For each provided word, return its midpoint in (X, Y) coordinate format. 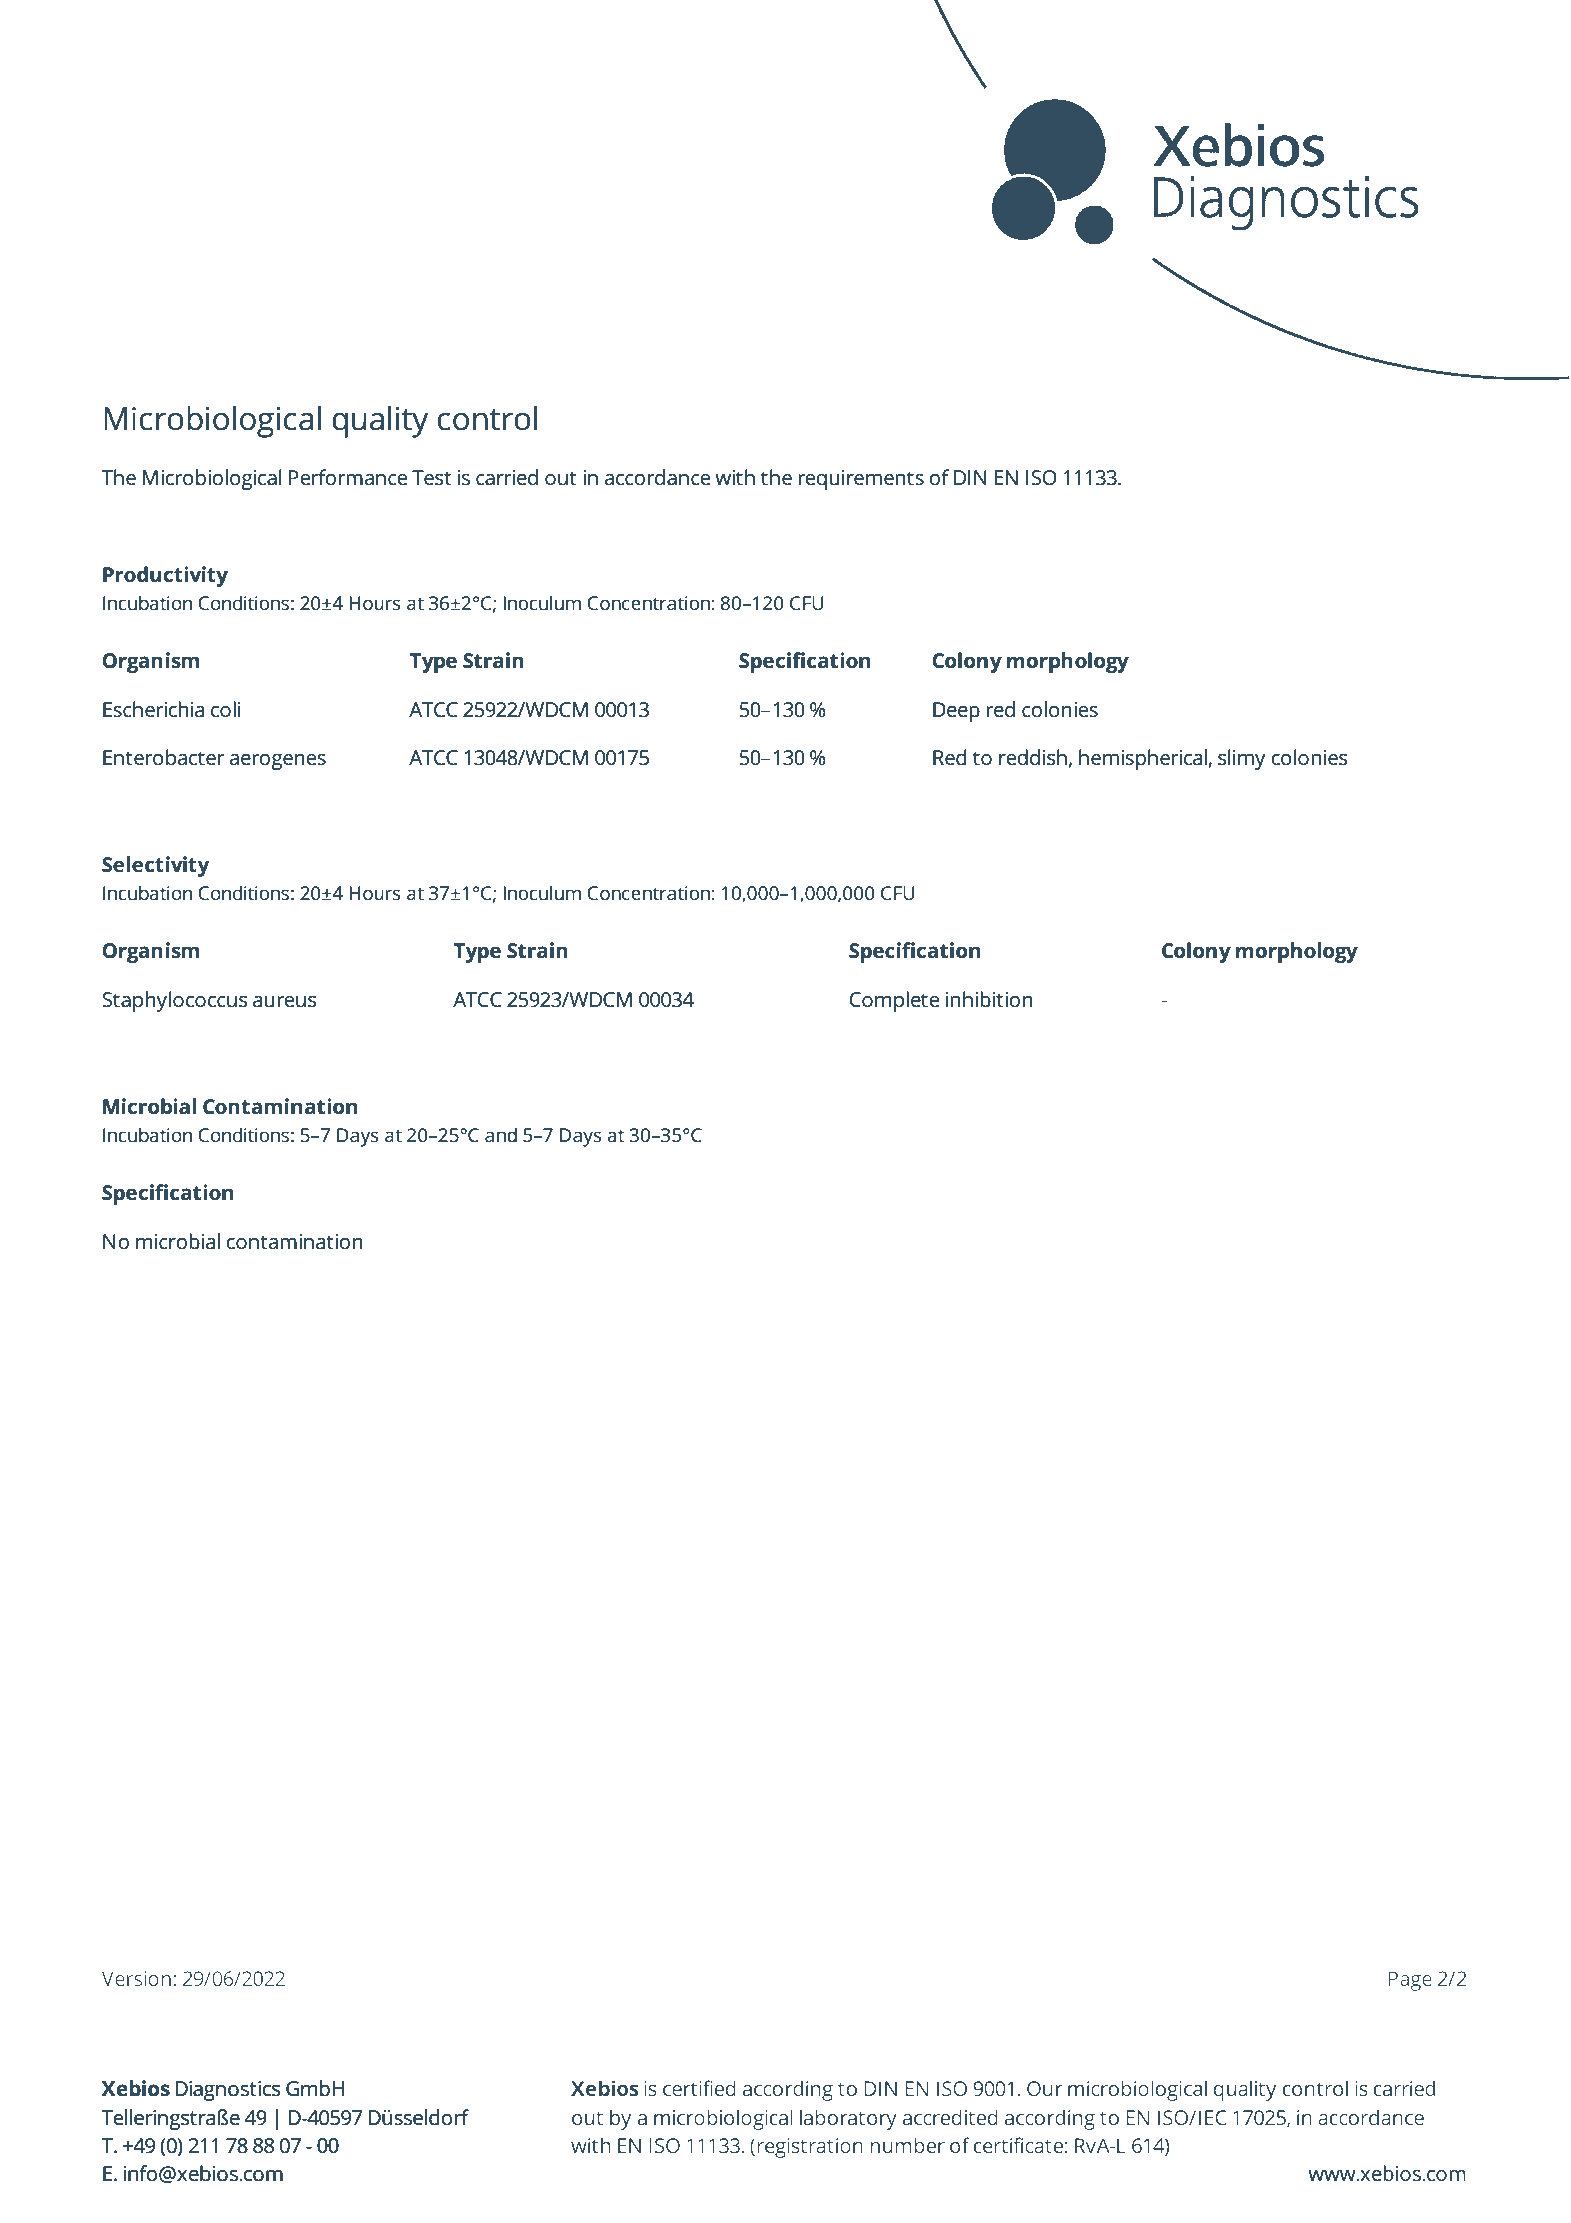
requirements (861, 480)
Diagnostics (228, 2091)
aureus (285, 1002)
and (501, 1134)
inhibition (989, 999)
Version (136, 1978)
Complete (894, 1001)
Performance (348, 477)
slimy (1242, 759)
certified (699, 2088)
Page (1410, 1981)
